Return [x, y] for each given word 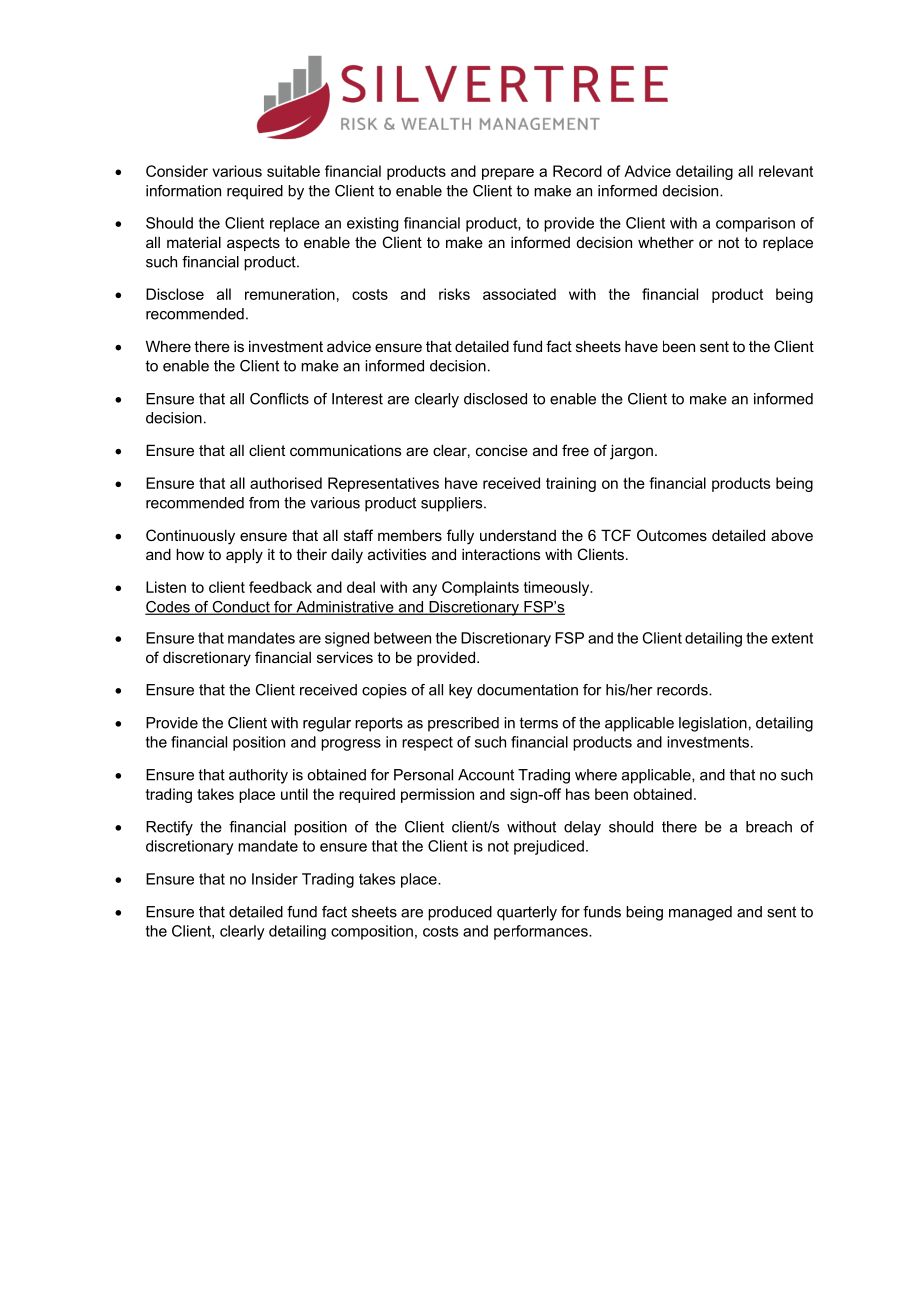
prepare [508, 174]
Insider [275, 879]
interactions [501, 554]
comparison [755, 224]
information [183, 191]
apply [244, 556]
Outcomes [672, 535]
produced [460, 913]
